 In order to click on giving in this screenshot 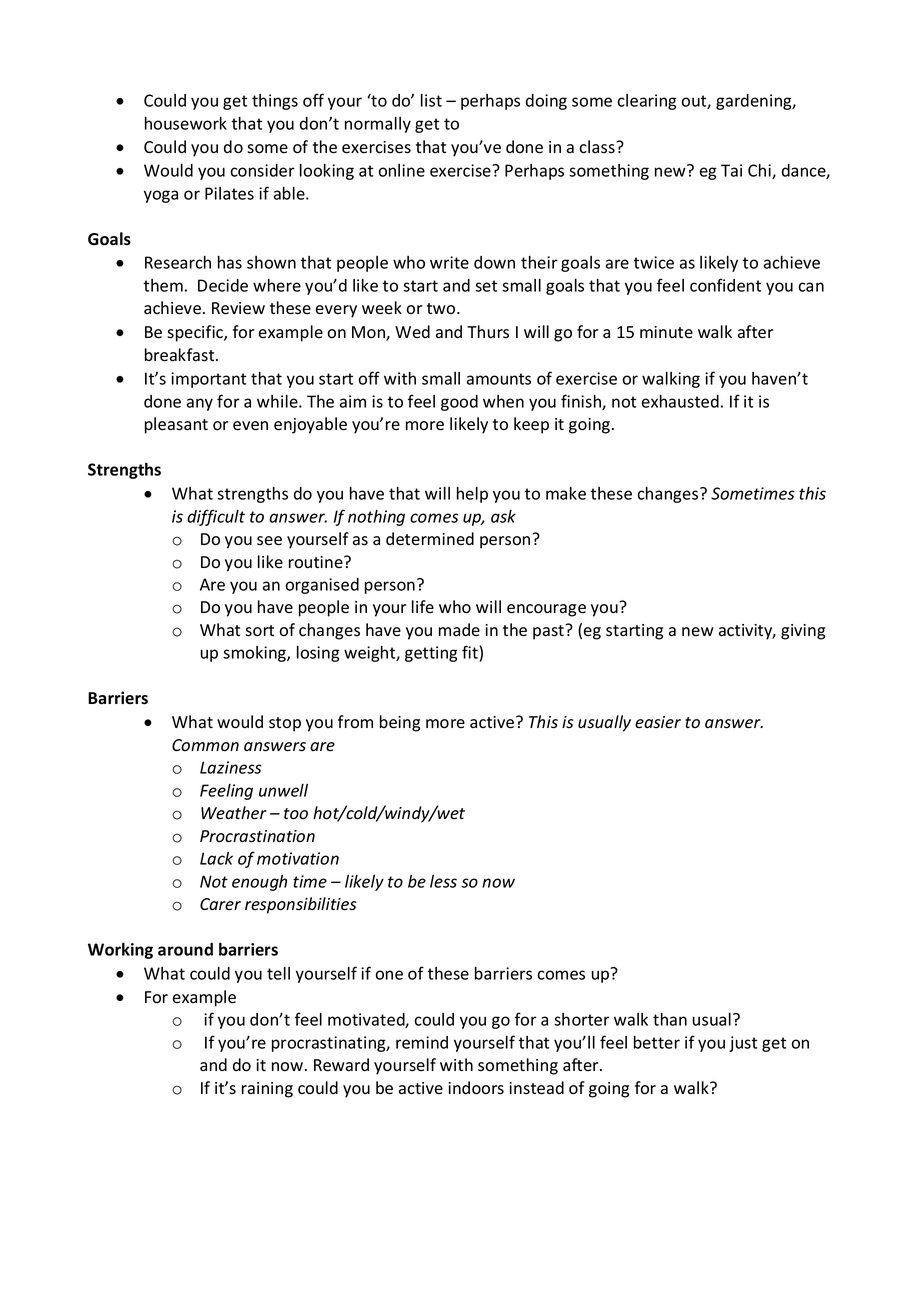, I will do `click(803, 632)`.
